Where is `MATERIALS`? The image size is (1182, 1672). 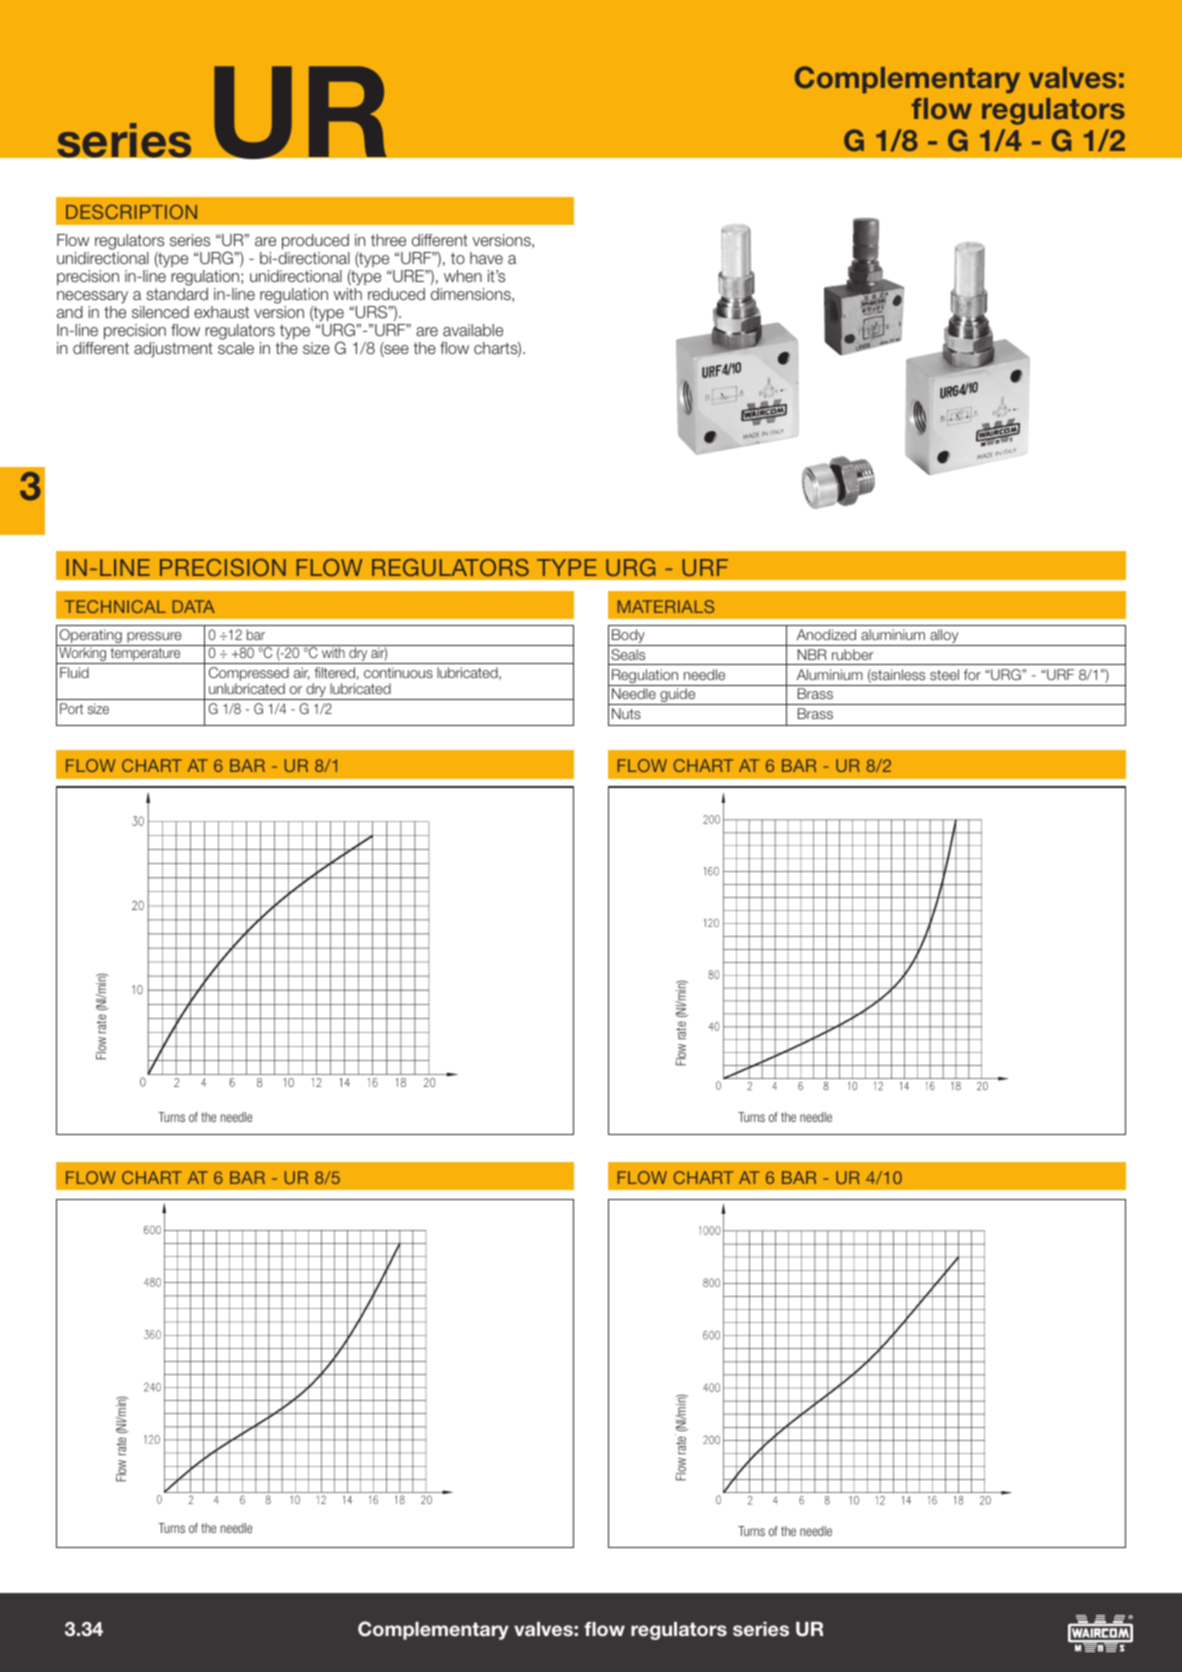
MATERIALS is located at coordinates (666, 606).
